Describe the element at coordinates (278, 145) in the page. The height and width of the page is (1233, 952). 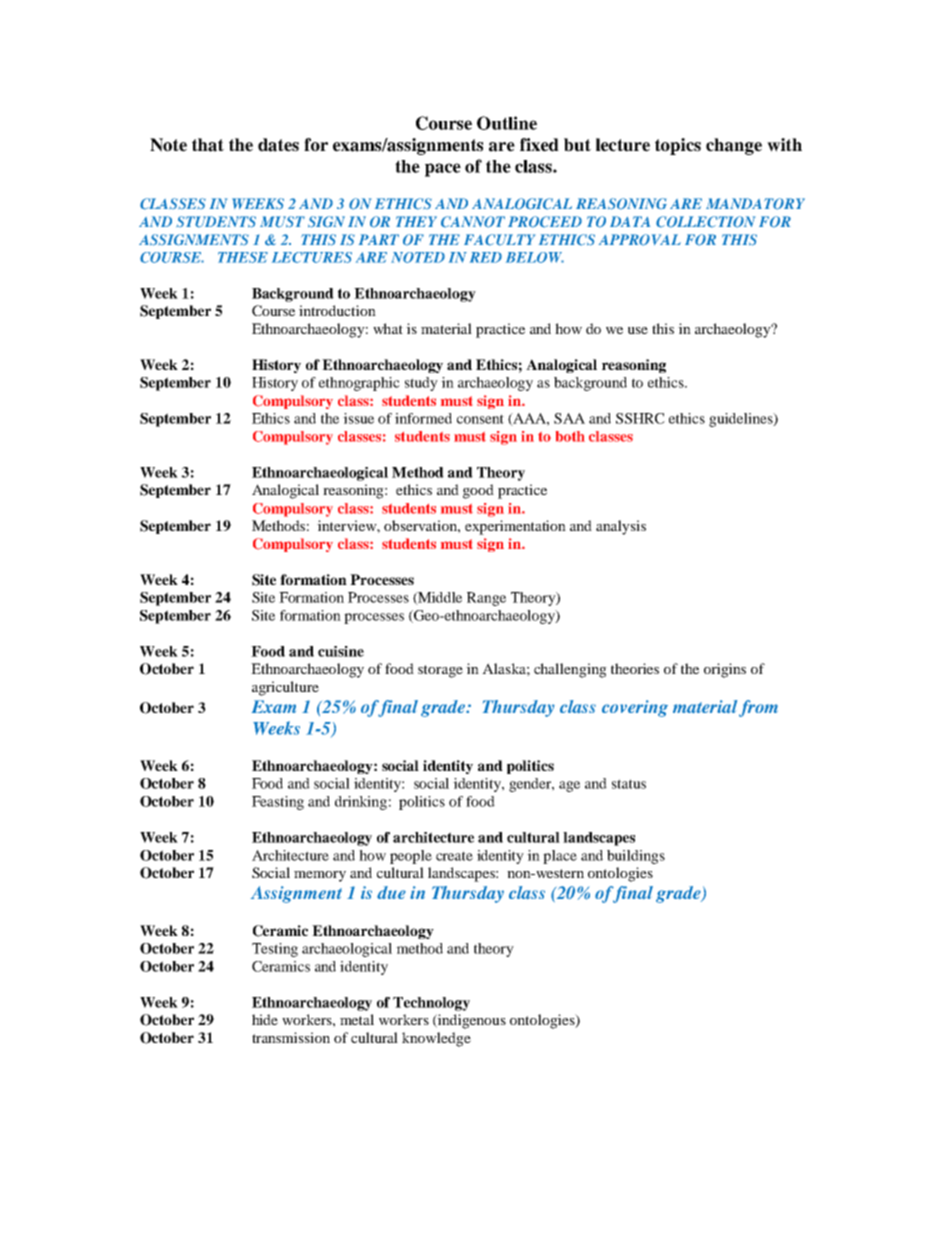
I see `dates` at that location.
